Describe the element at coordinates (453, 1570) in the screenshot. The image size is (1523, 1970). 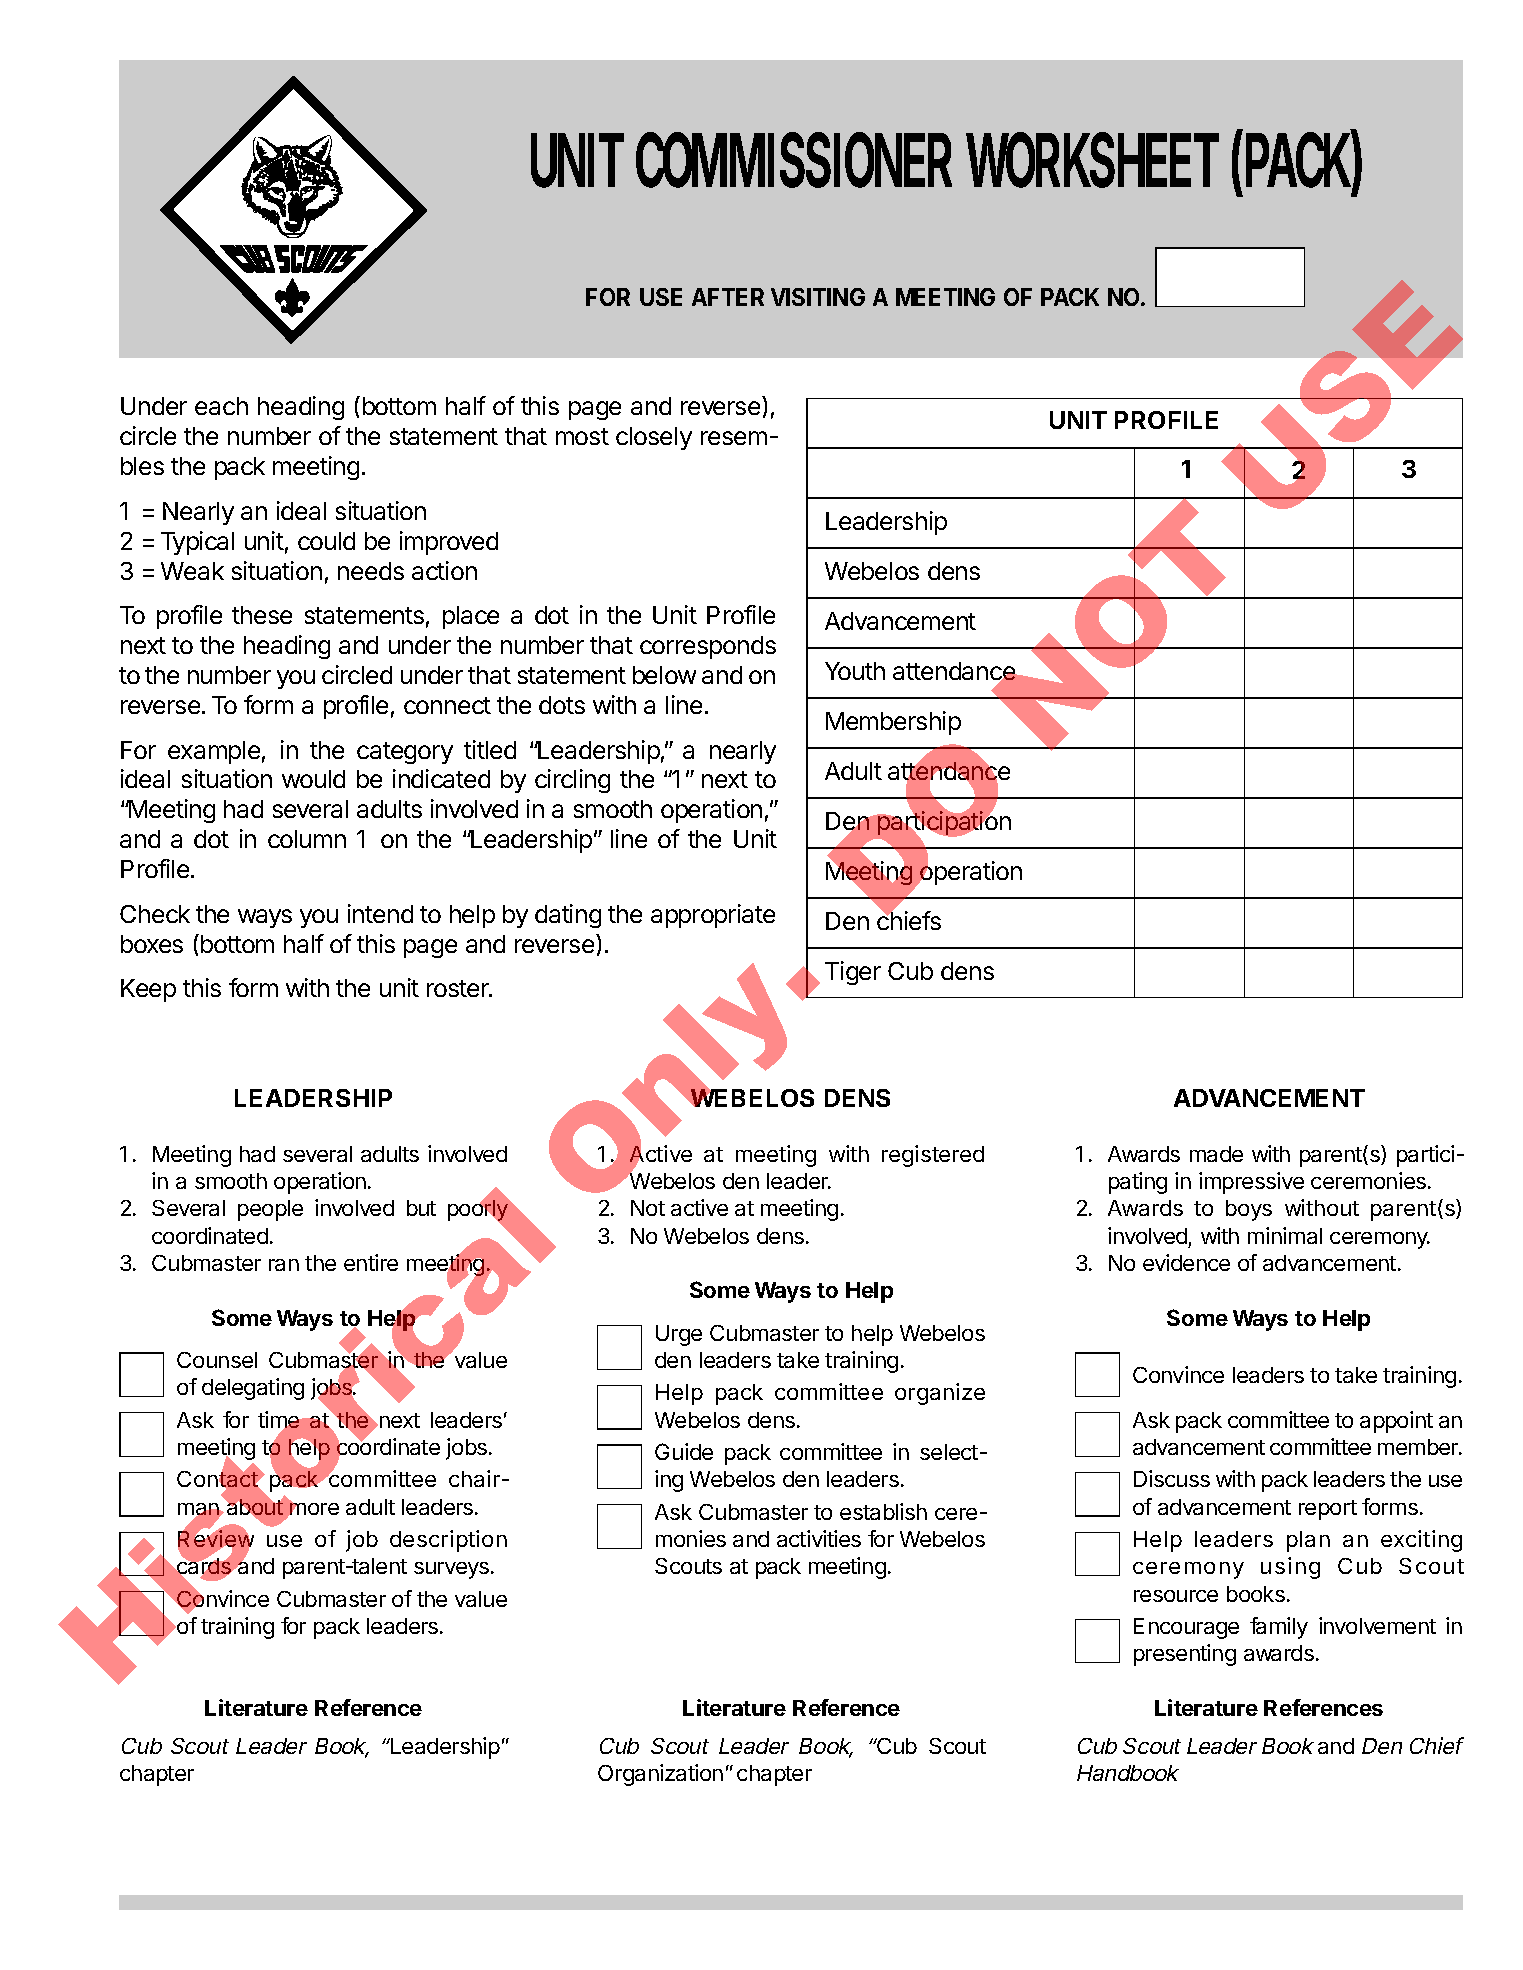
I see `surveys` at that location.
